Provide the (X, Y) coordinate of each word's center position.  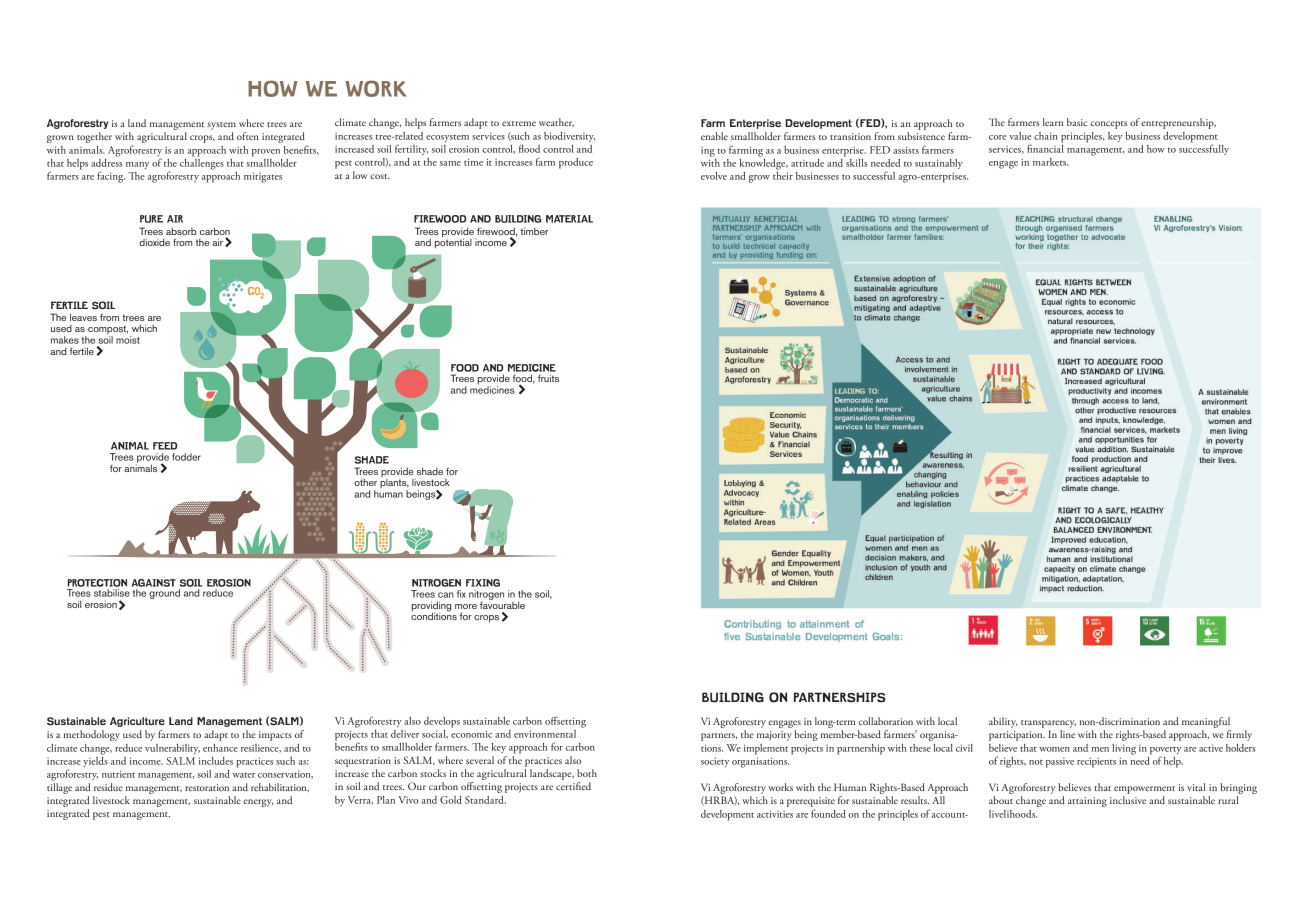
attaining (1087, 802)
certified (573, 786)
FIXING (483, 583)
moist (128, 340)
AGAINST (154, 583)
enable (714, 136)
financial (1045, 147)
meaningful (1206, 722)
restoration (207, 787)
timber (534, 231)
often (248, 136)
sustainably (939, 164)
